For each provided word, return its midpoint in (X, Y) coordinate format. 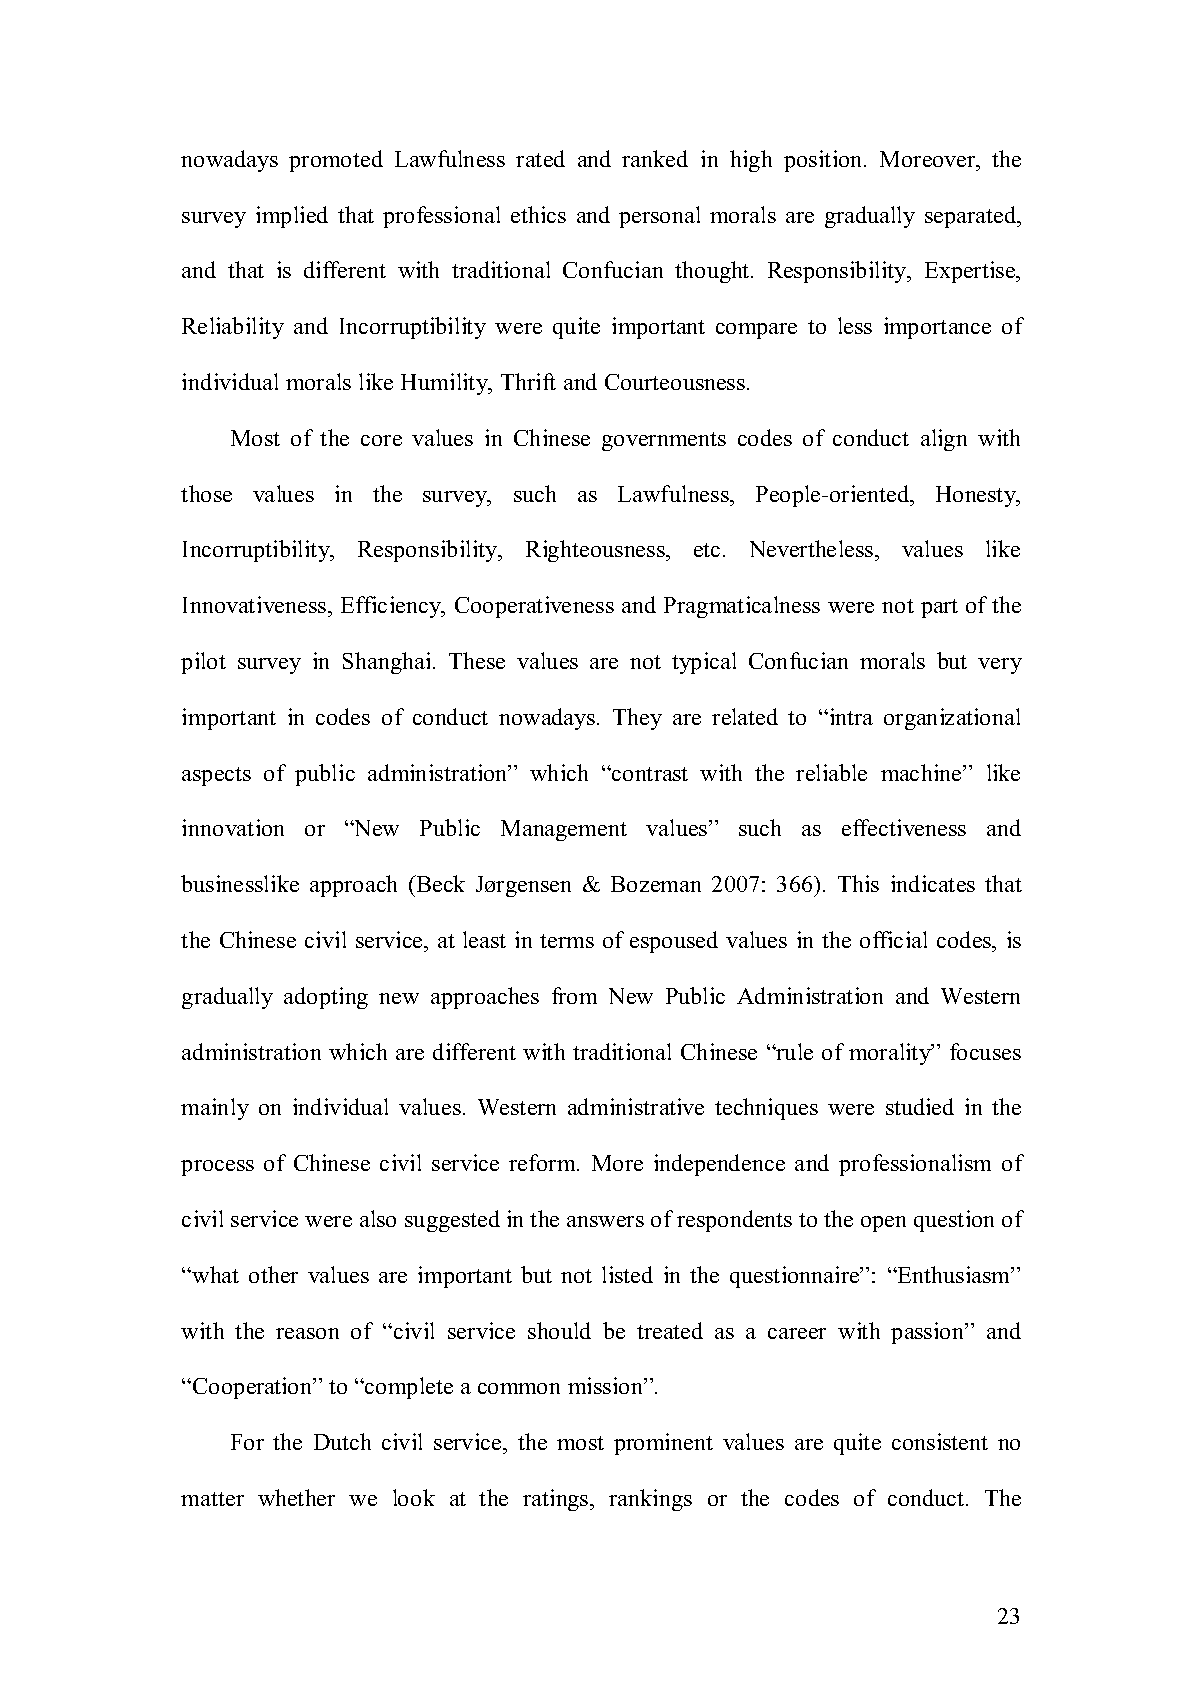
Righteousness (596, 551)
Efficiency (392, 607)
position (824, 161)
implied (292, 217)
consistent (940, 1441)
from (574, 995)
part (939, 608)
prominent (663, 1444)
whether (296, 1497)
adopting (326, 998)
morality (891, 1054)
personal (659, 217)
